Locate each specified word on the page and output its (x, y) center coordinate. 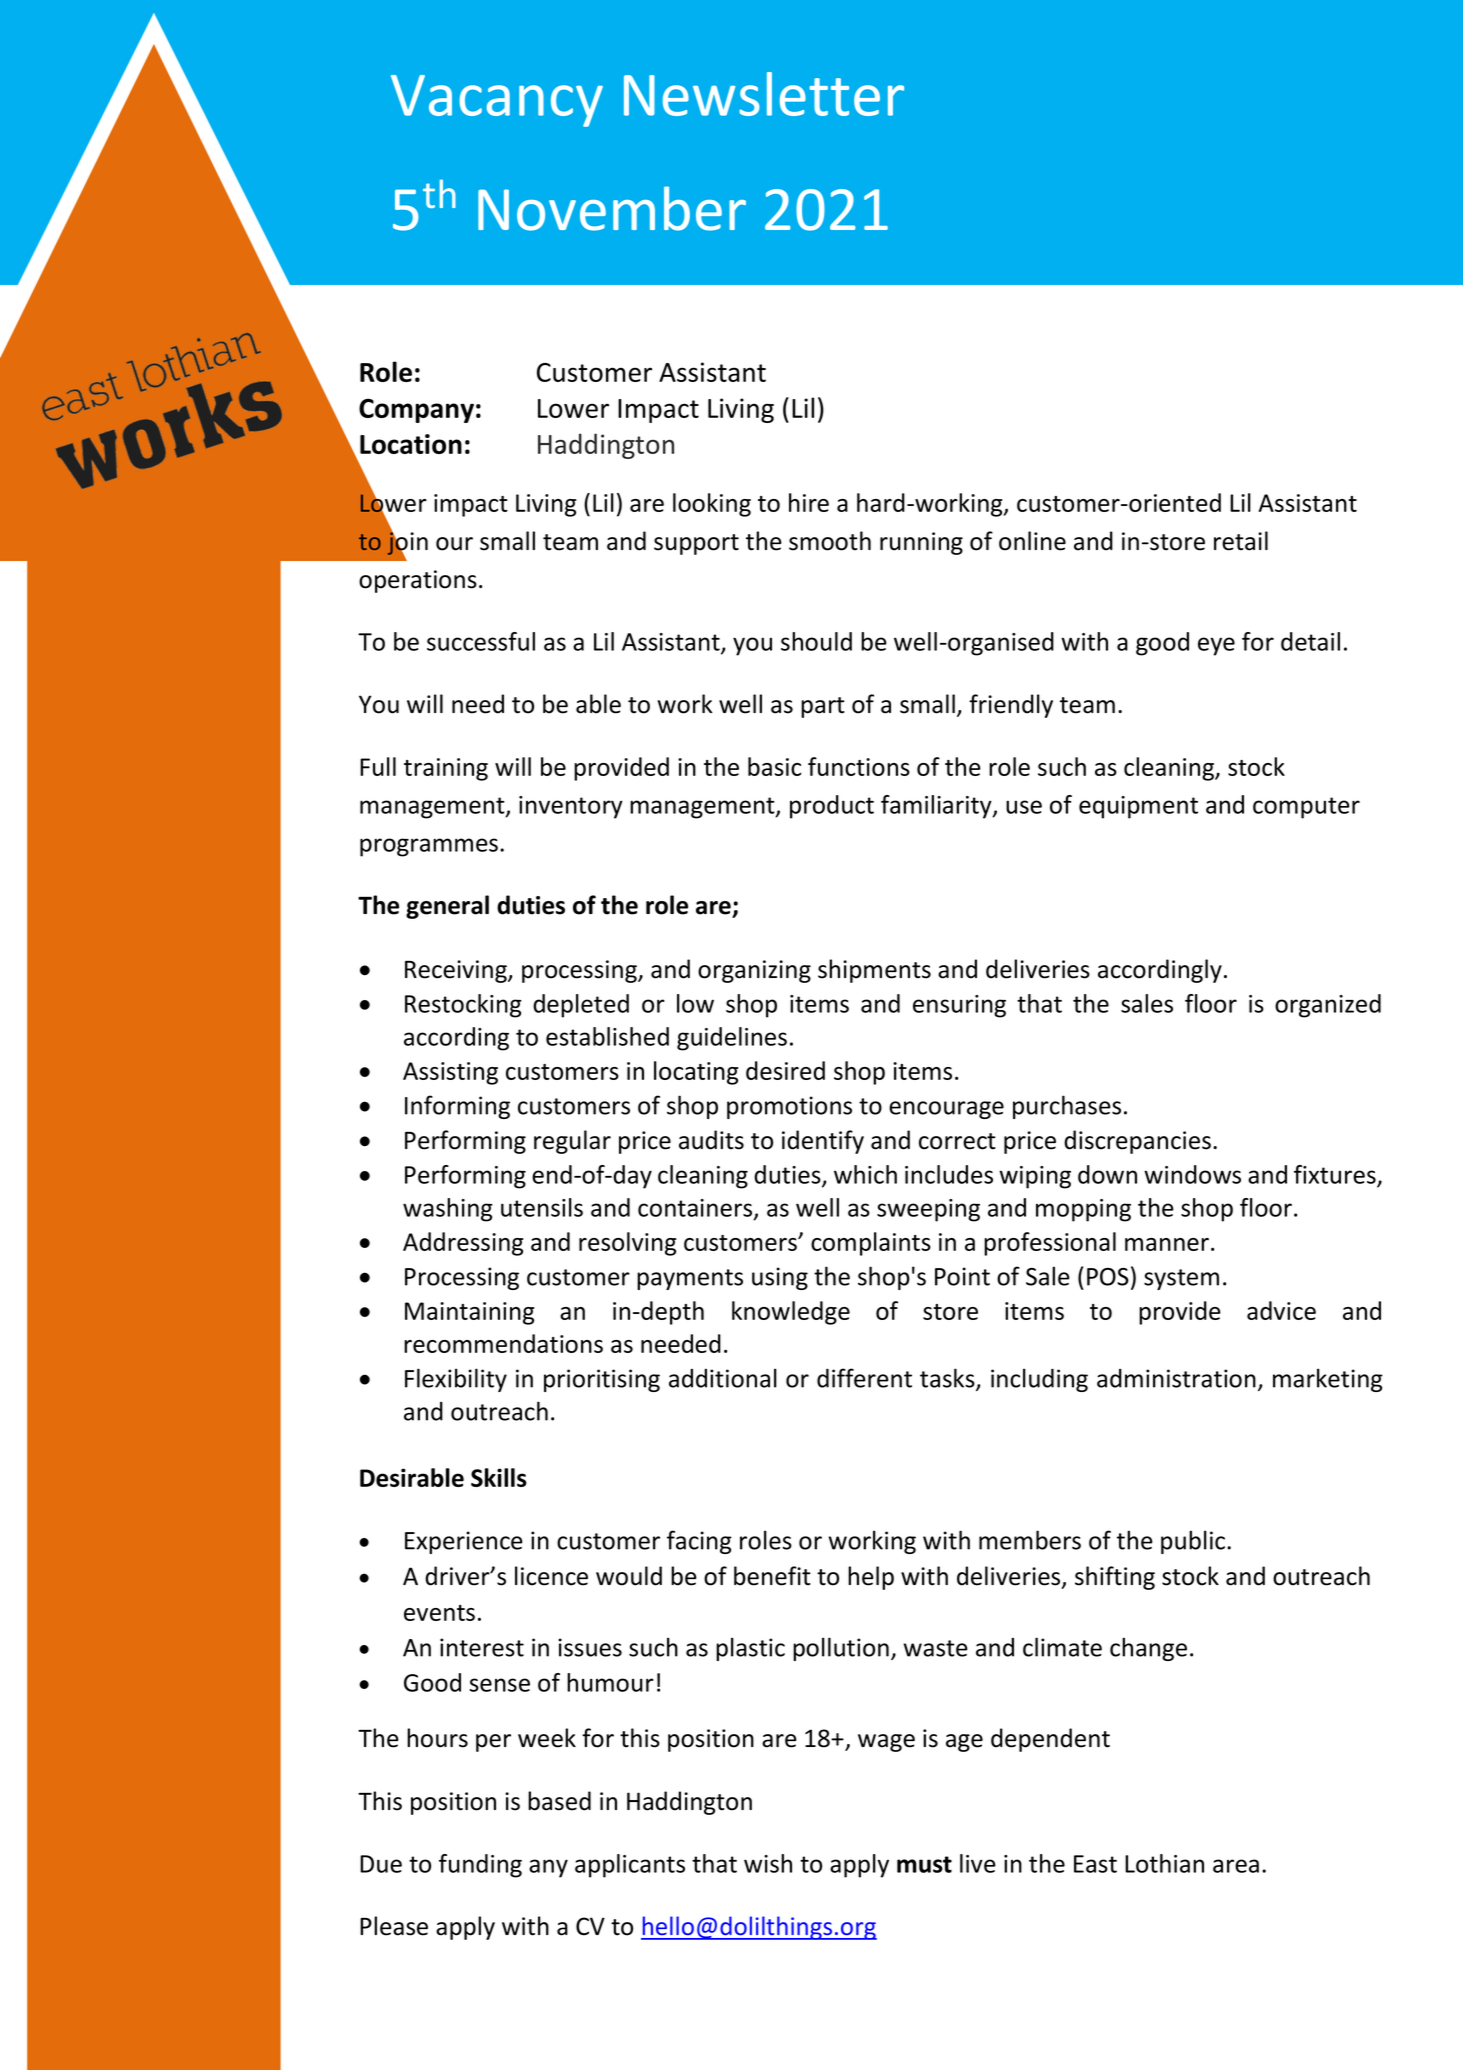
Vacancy (497, 101)
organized (1328, 1006)
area (1236, 1866)
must (924, 1864)
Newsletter (764, 94)
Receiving (457, 971)
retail (1241, 541)
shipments (874, 971)
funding (480, 1866)
